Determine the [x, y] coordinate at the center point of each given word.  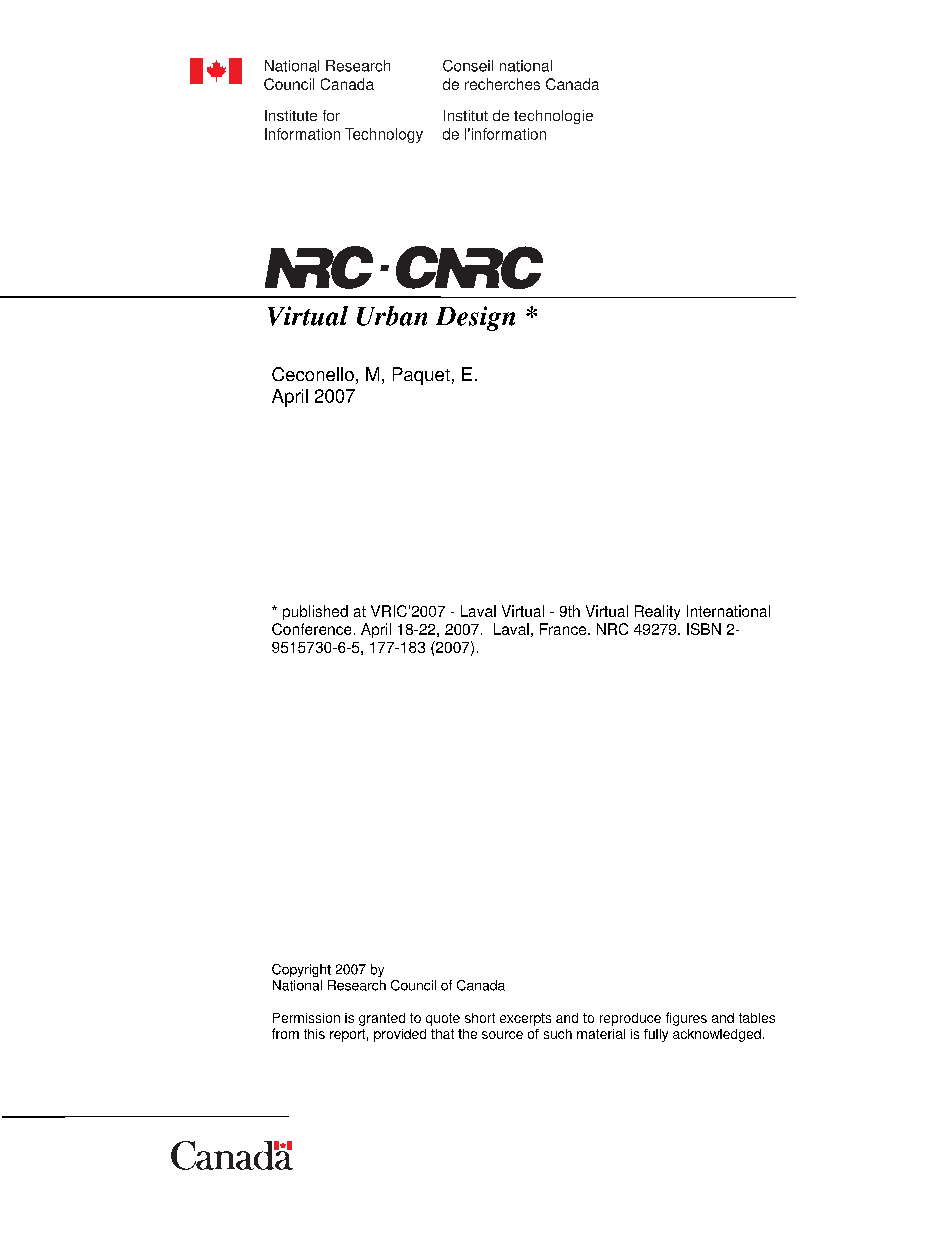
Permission [306, 1018]
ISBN [704, 629]
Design [475, 318]
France [564, 629]
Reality [657, 612]
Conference [311, 629]
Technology [384, 135]
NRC [612, 629]
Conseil [468, 66]
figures [686, 1019]
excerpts [525, 1019]
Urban [392, 316]
